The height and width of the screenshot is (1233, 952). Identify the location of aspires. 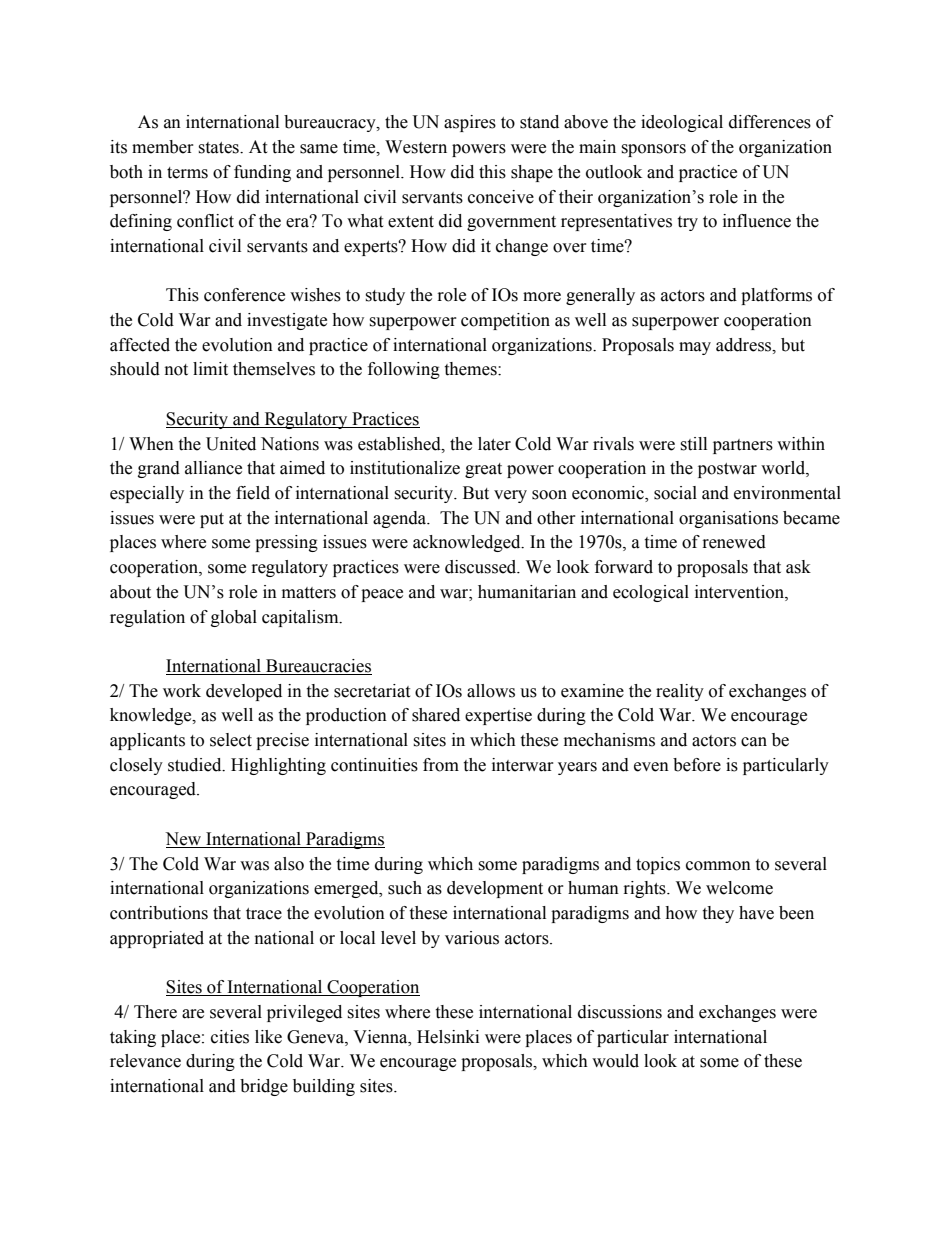
(470, 123).
